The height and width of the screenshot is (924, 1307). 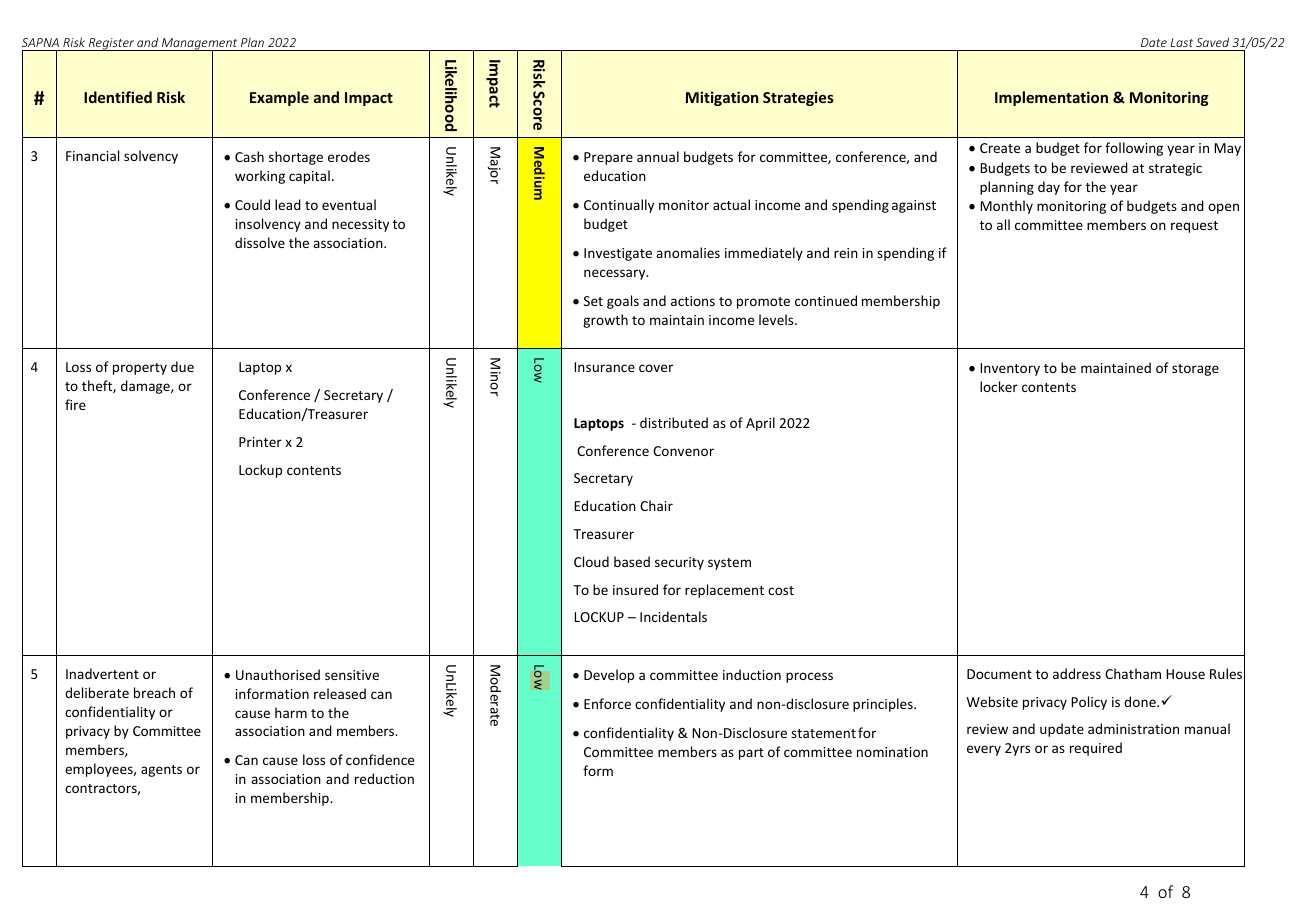 What do you see at coordinates (146, 387) in the screenshot?
I see `damage` at bounding box center [146, 387].
